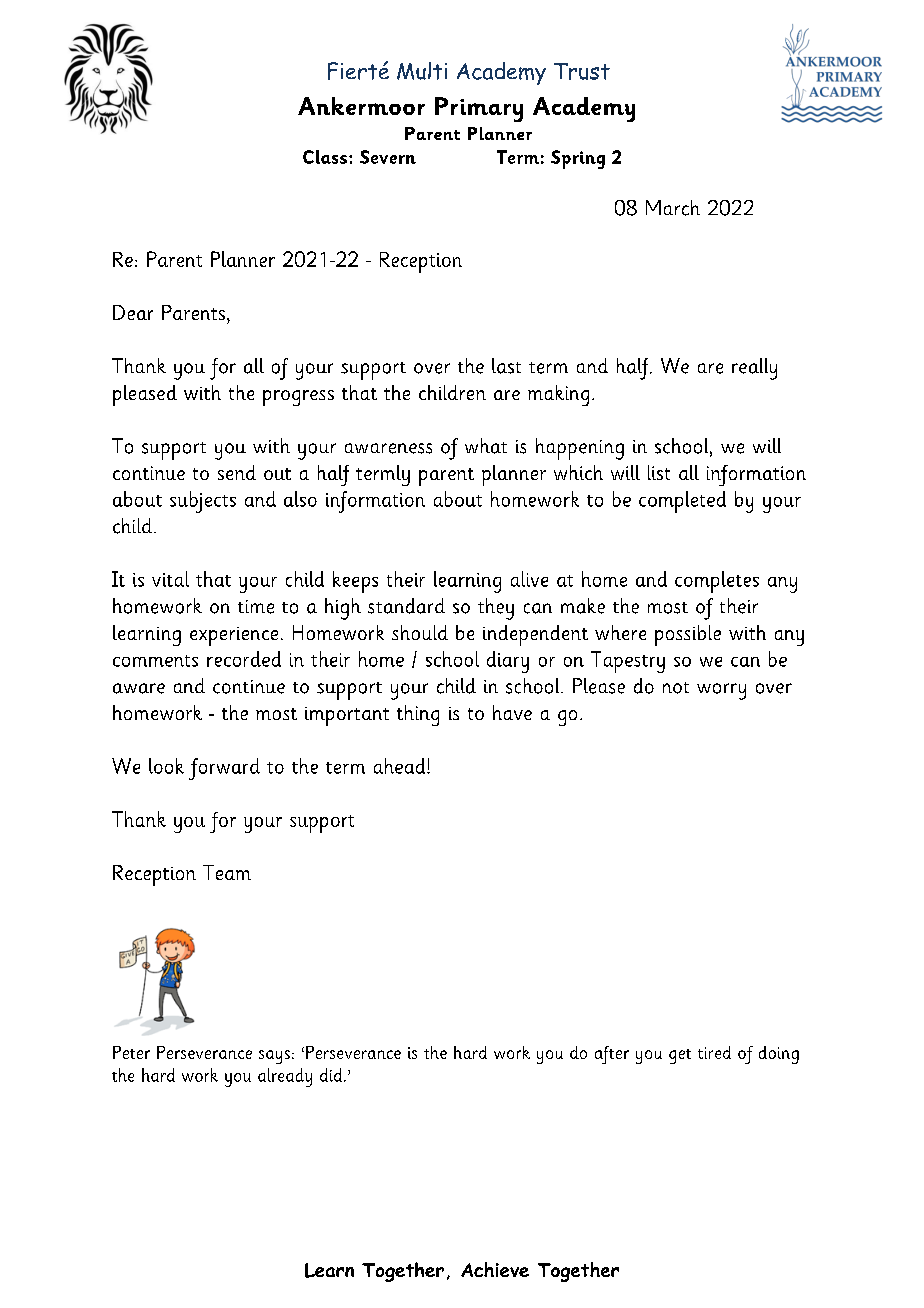 Image resolution: width=924 pixels, height=1308 pixels. Describe the element at coordinates (479, 109) in the document. I see `Primary` at that location.
